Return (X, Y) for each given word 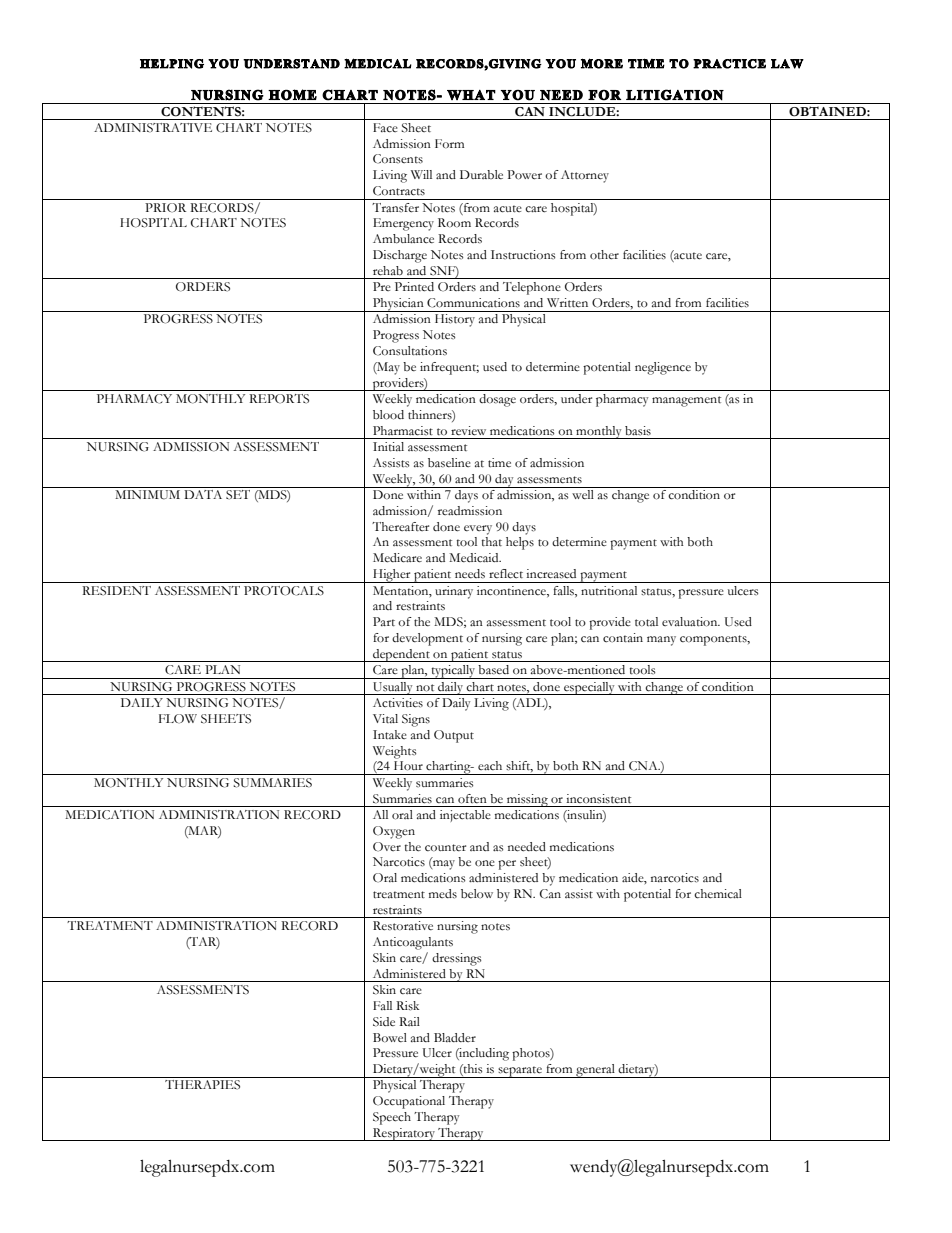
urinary (454, 592)
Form (449, 143)
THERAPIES (202, 1085)
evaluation (691, 622)
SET (238, 495)
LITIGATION (675, 95)
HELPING (172, 64)
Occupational (409, 1102)
